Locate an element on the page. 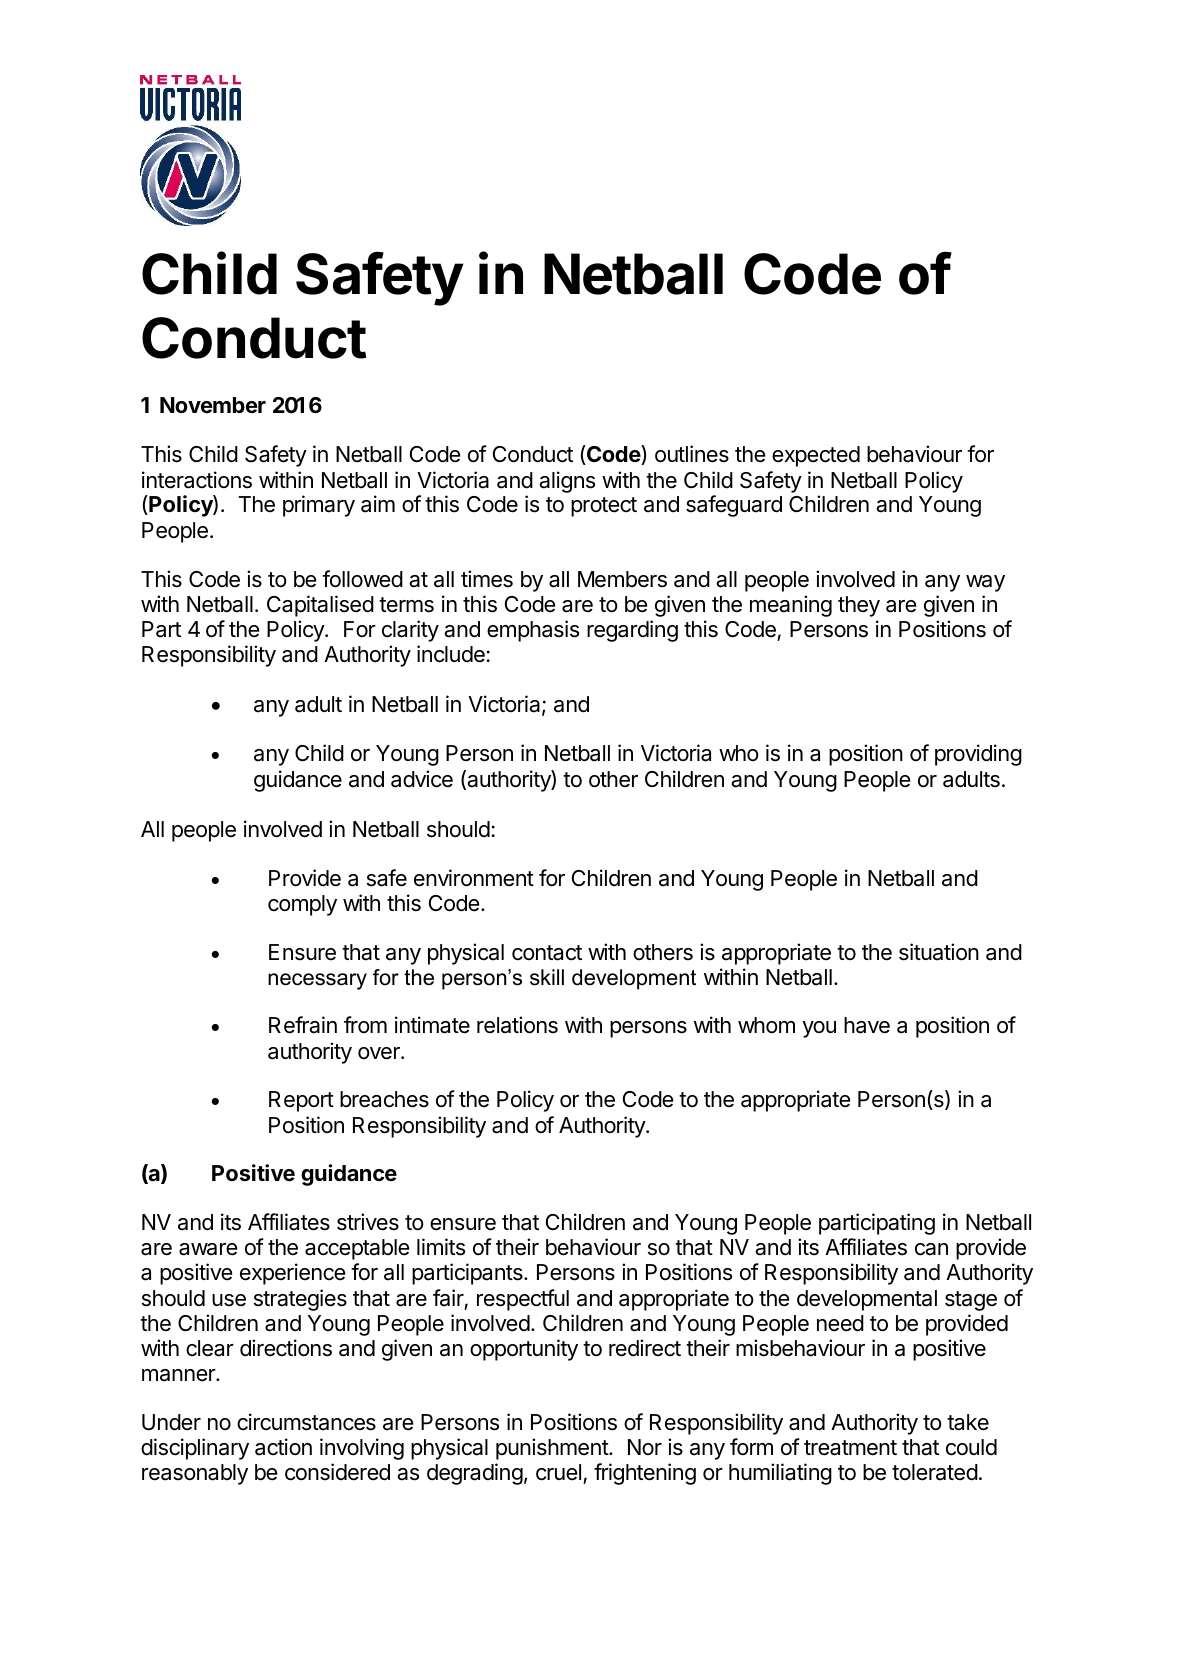 The image size is (1181, 1670). comply is located at coordinates (302, 905).
